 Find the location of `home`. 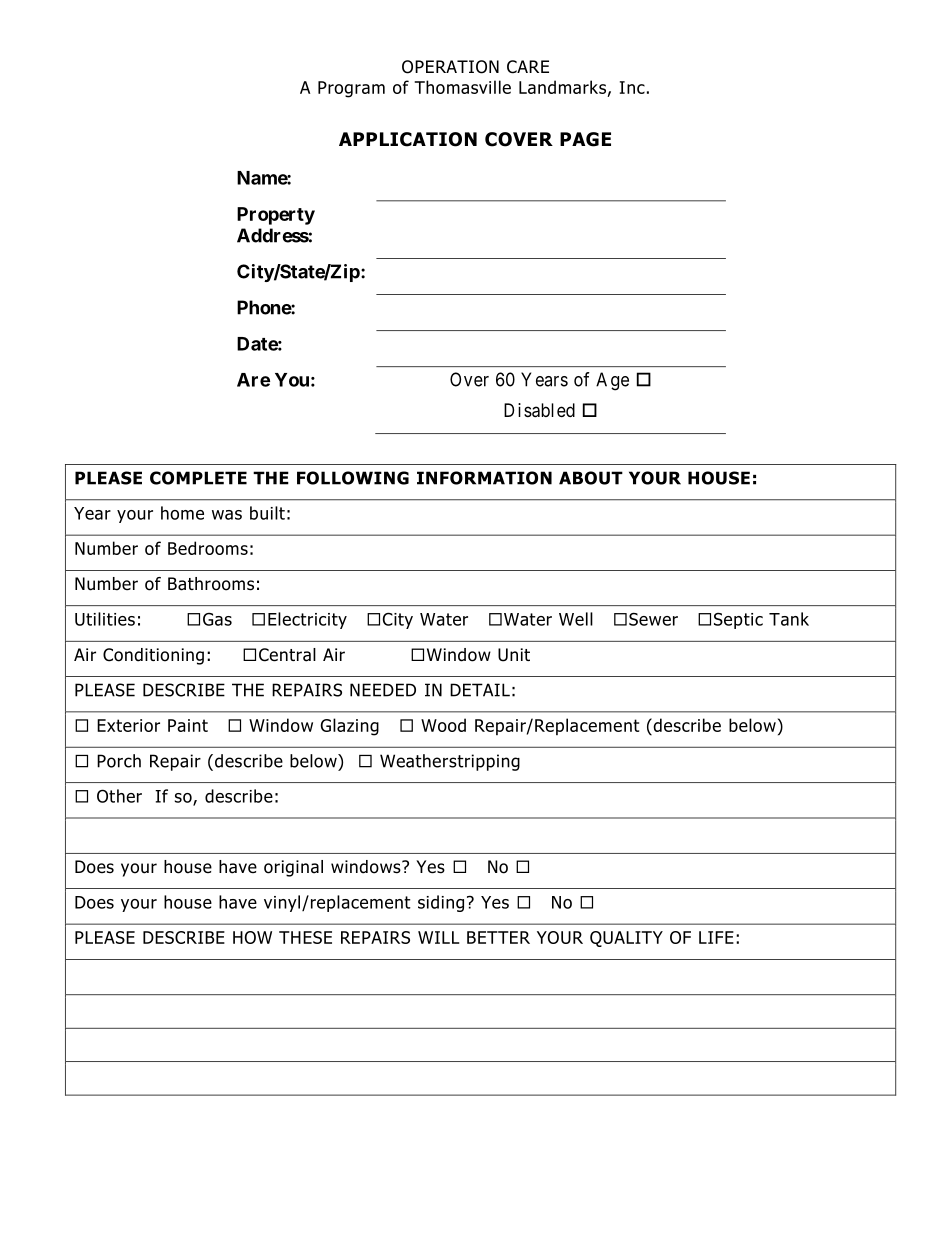

home is located at coordinates (182, 513).
